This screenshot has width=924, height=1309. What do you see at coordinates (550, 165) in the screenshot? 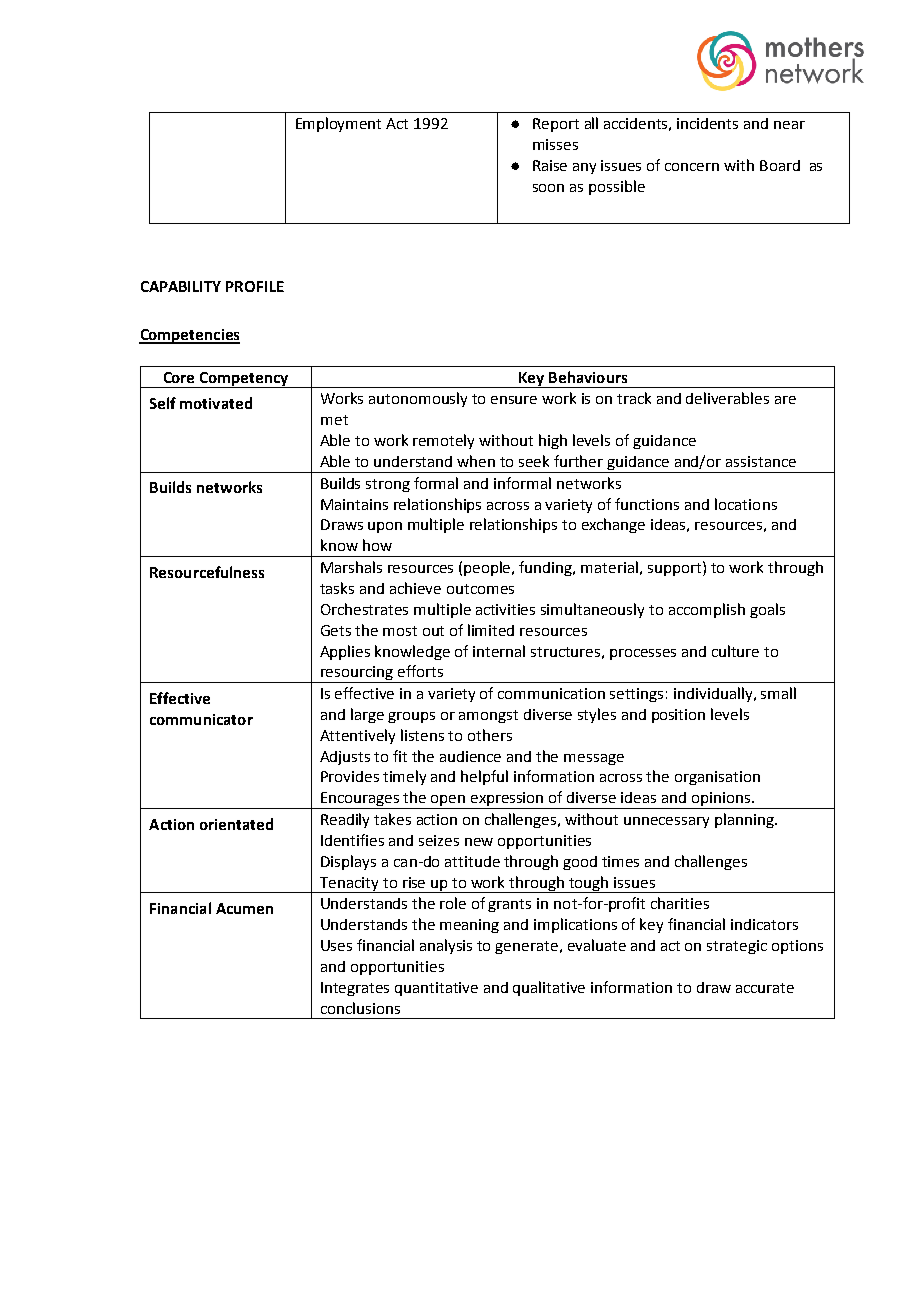
I see `Raise` at bounding box center [550, 165].
